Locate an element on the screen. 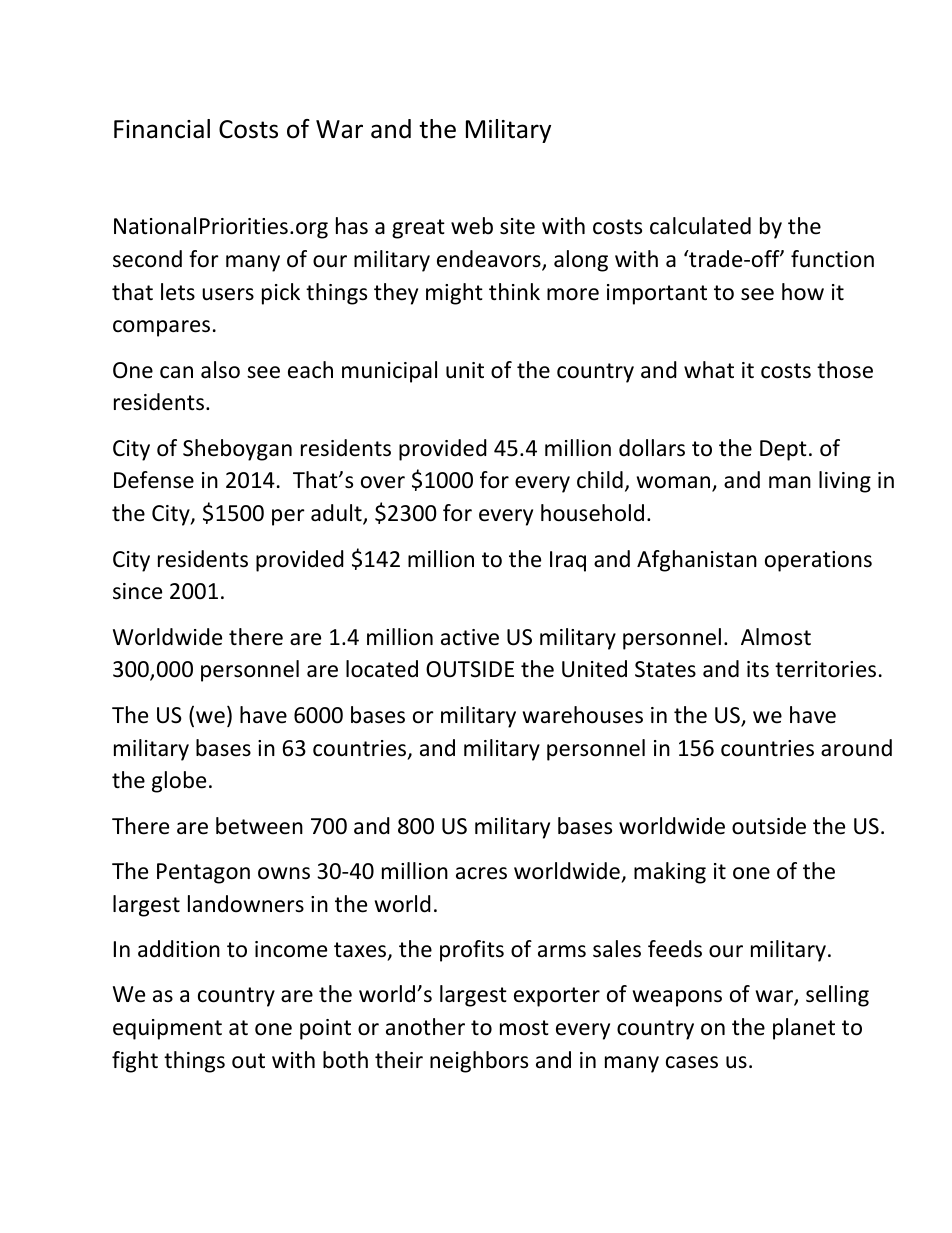  Dept is located at coordinates (783, 450).
